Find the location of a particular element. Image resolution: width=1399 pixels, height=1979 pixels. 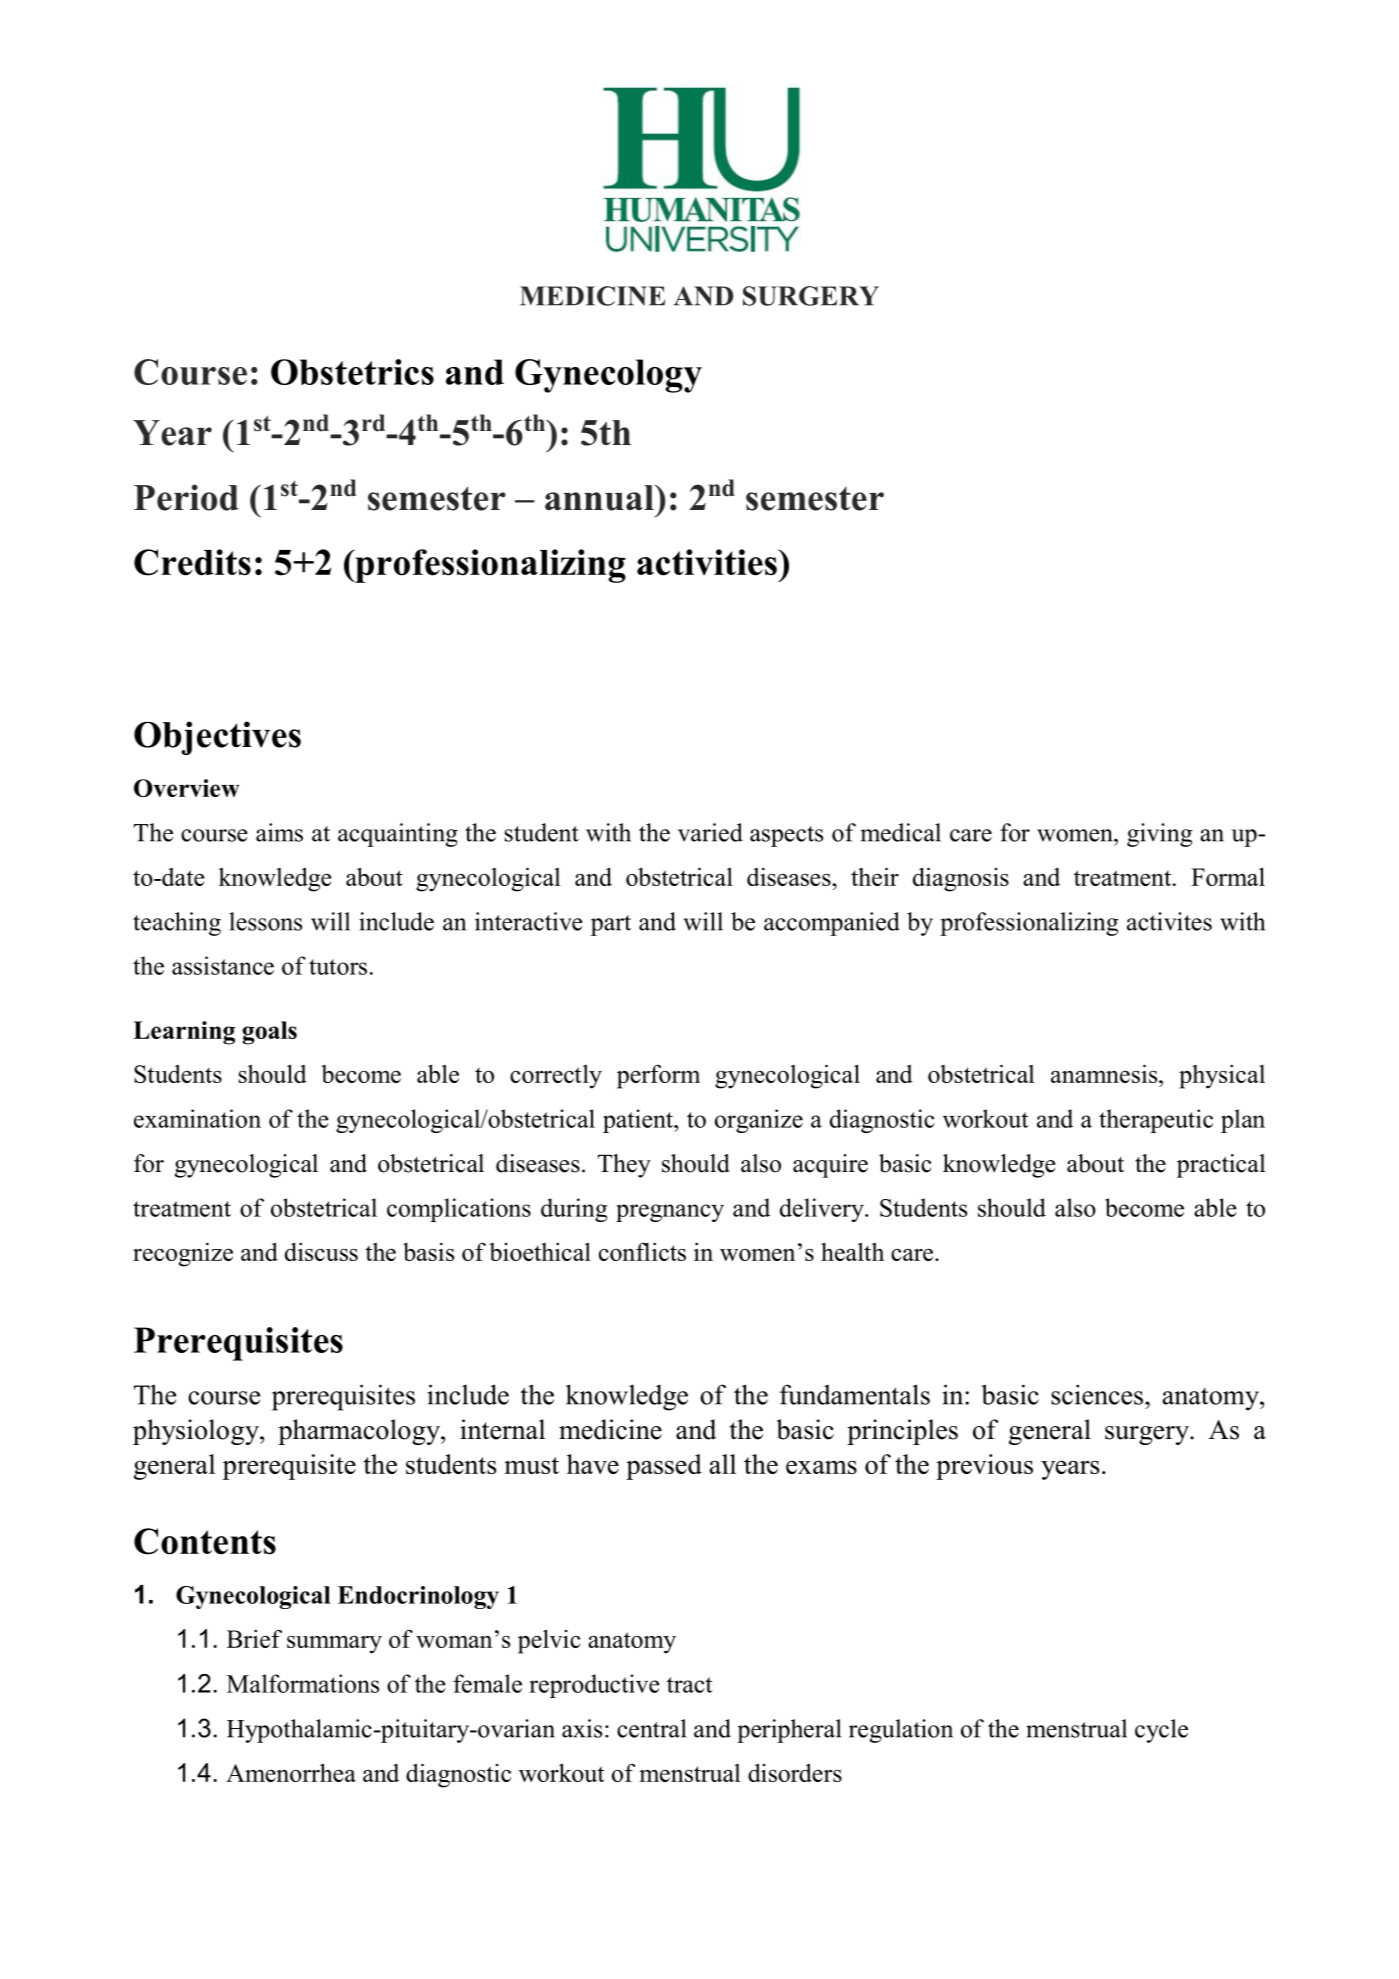

Obstetrics is located at coordinates (352, 372).
